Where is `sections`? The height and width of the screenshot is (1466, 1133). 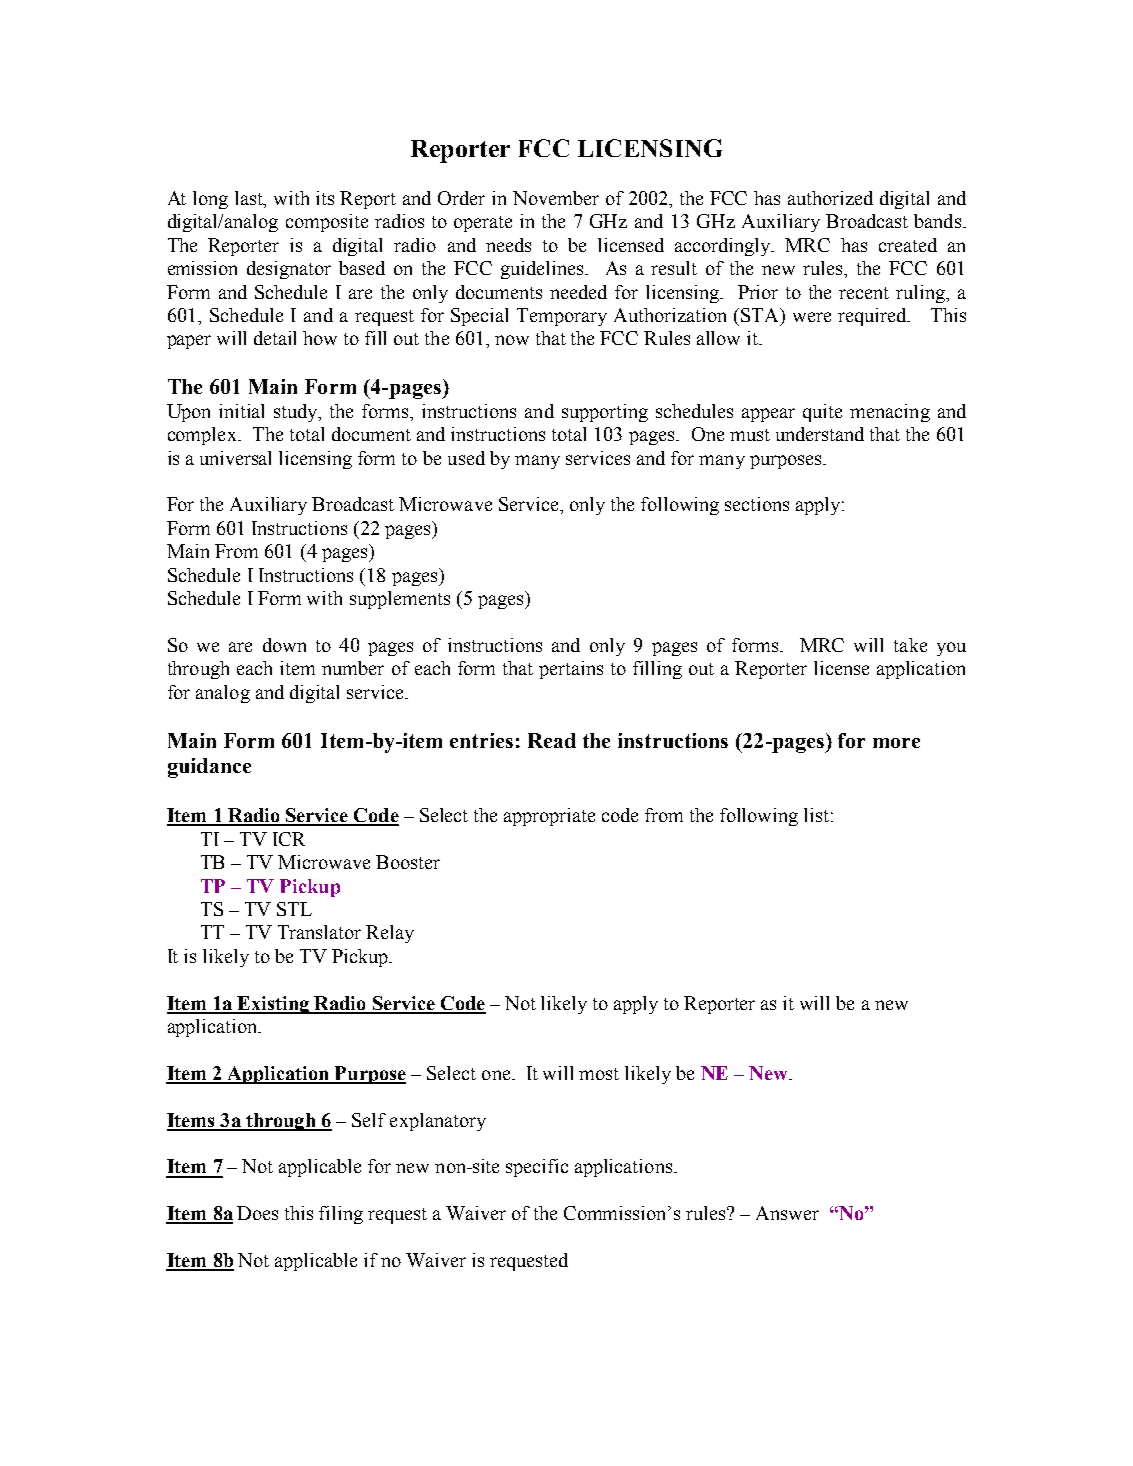
sections is located at coordinates (757, 504).
